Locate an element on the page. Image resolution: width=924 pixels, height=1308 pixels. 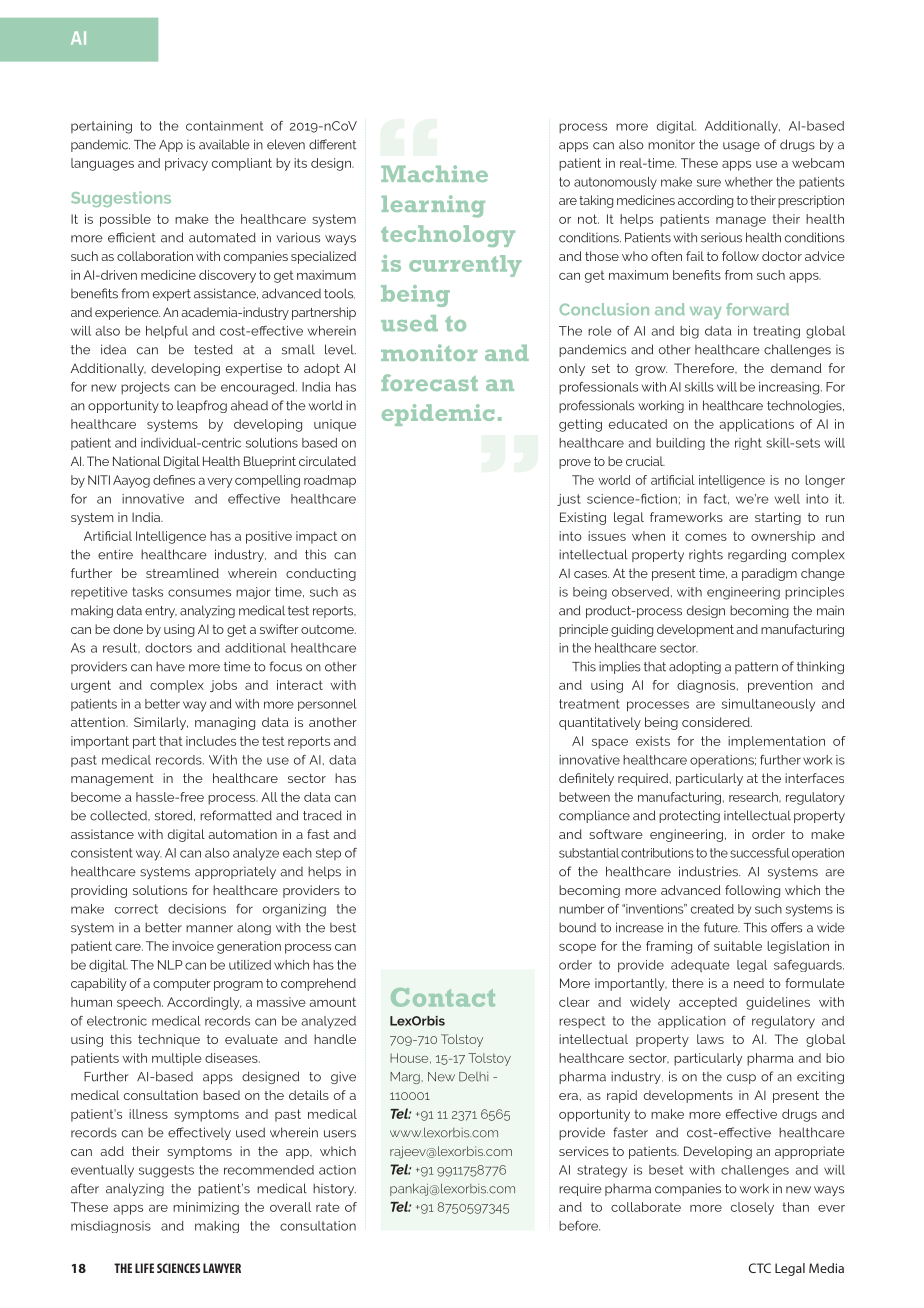
minimizing is located at coordinates (206, 1208).
